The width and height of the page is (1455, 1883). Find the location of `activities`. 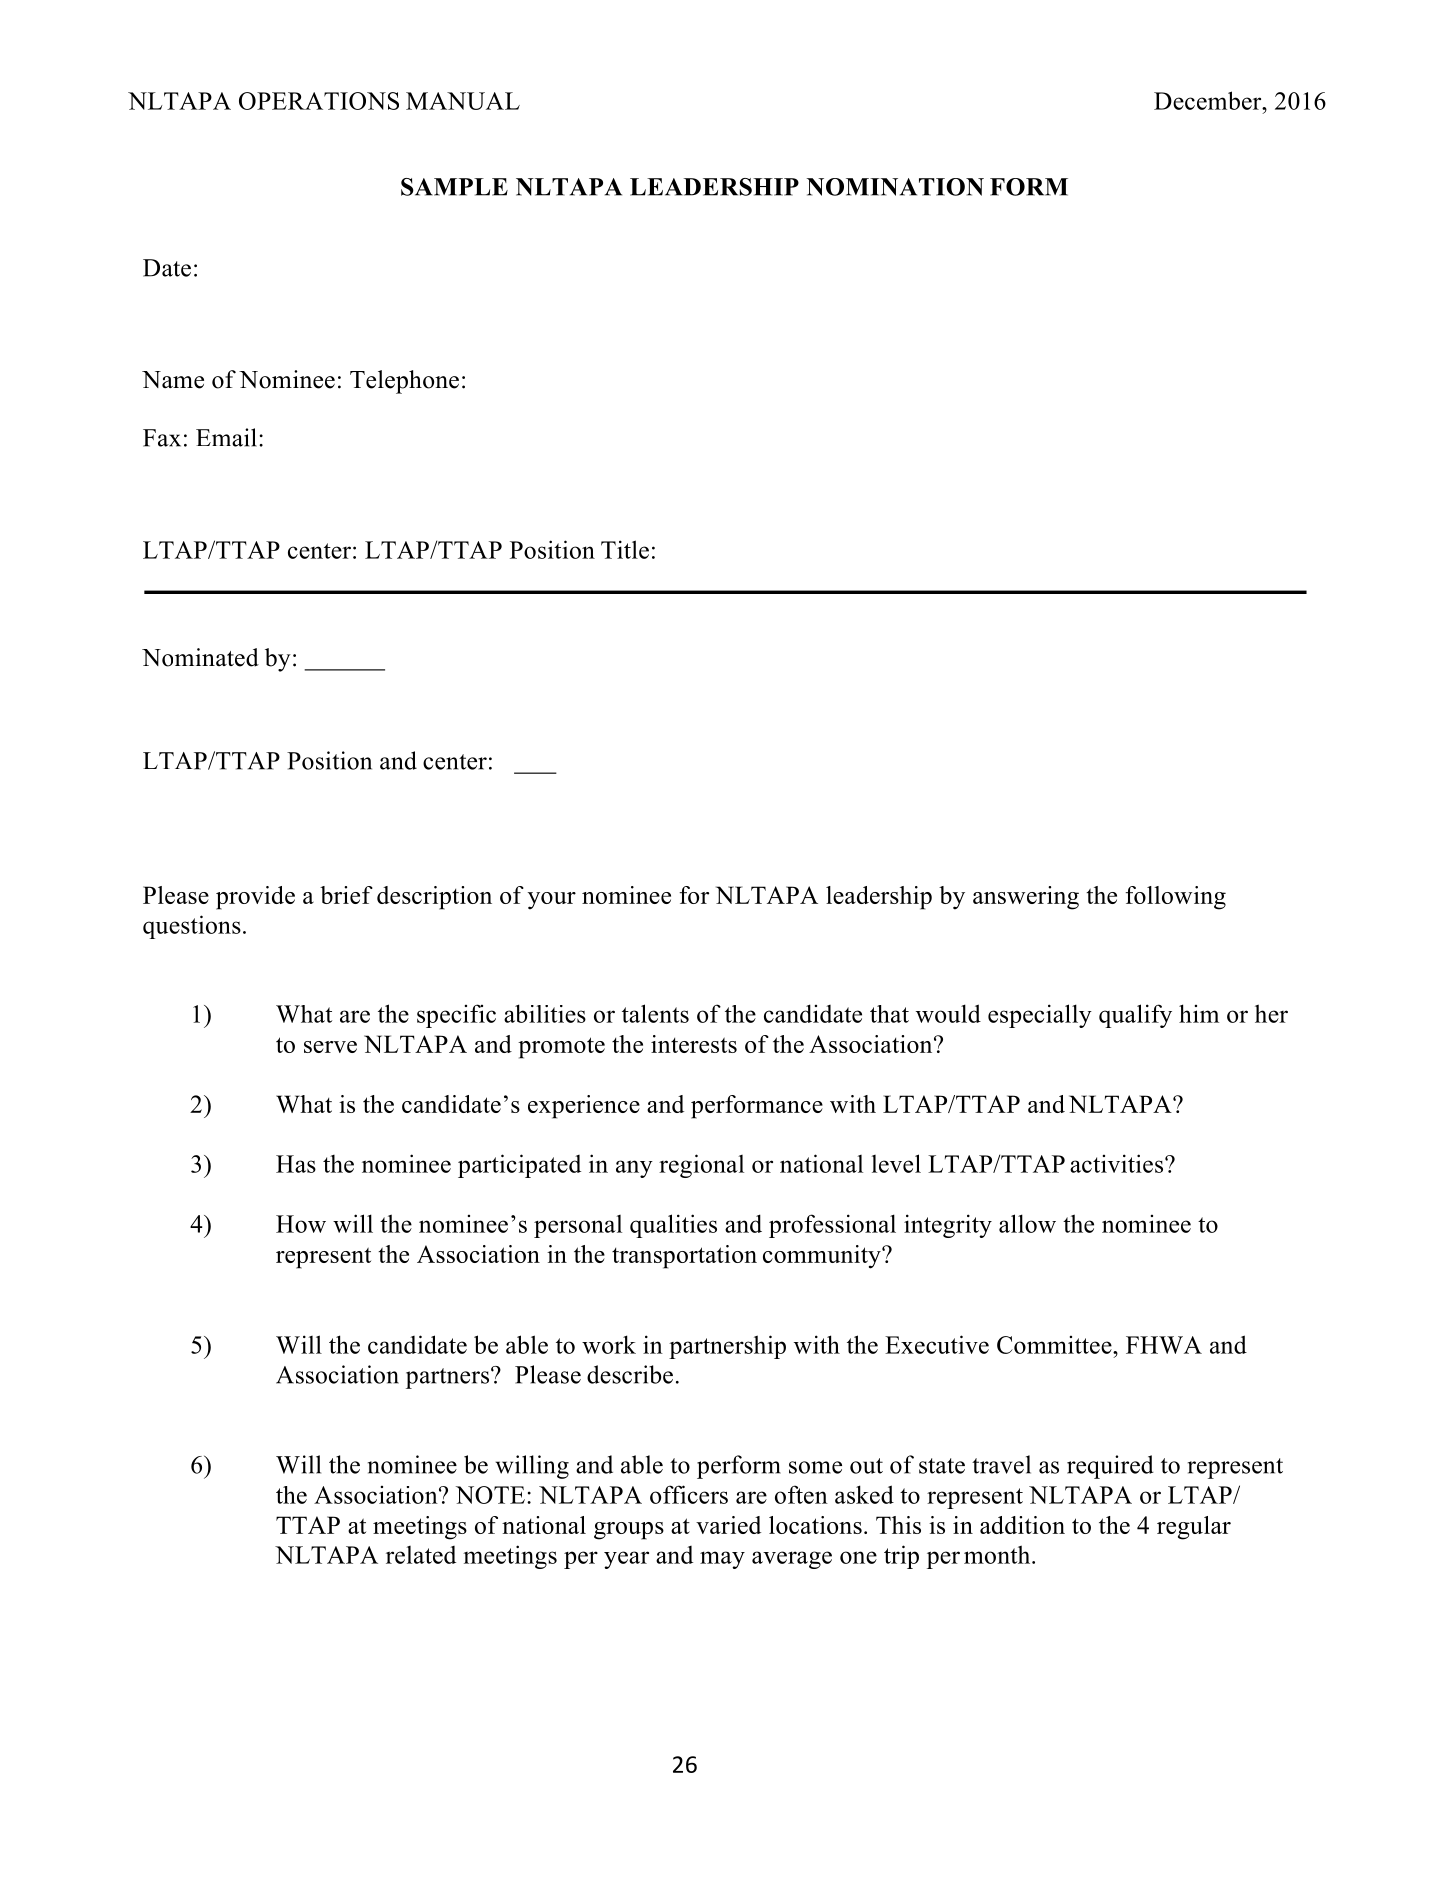

activities is located at coordinates (1118, 1163).
